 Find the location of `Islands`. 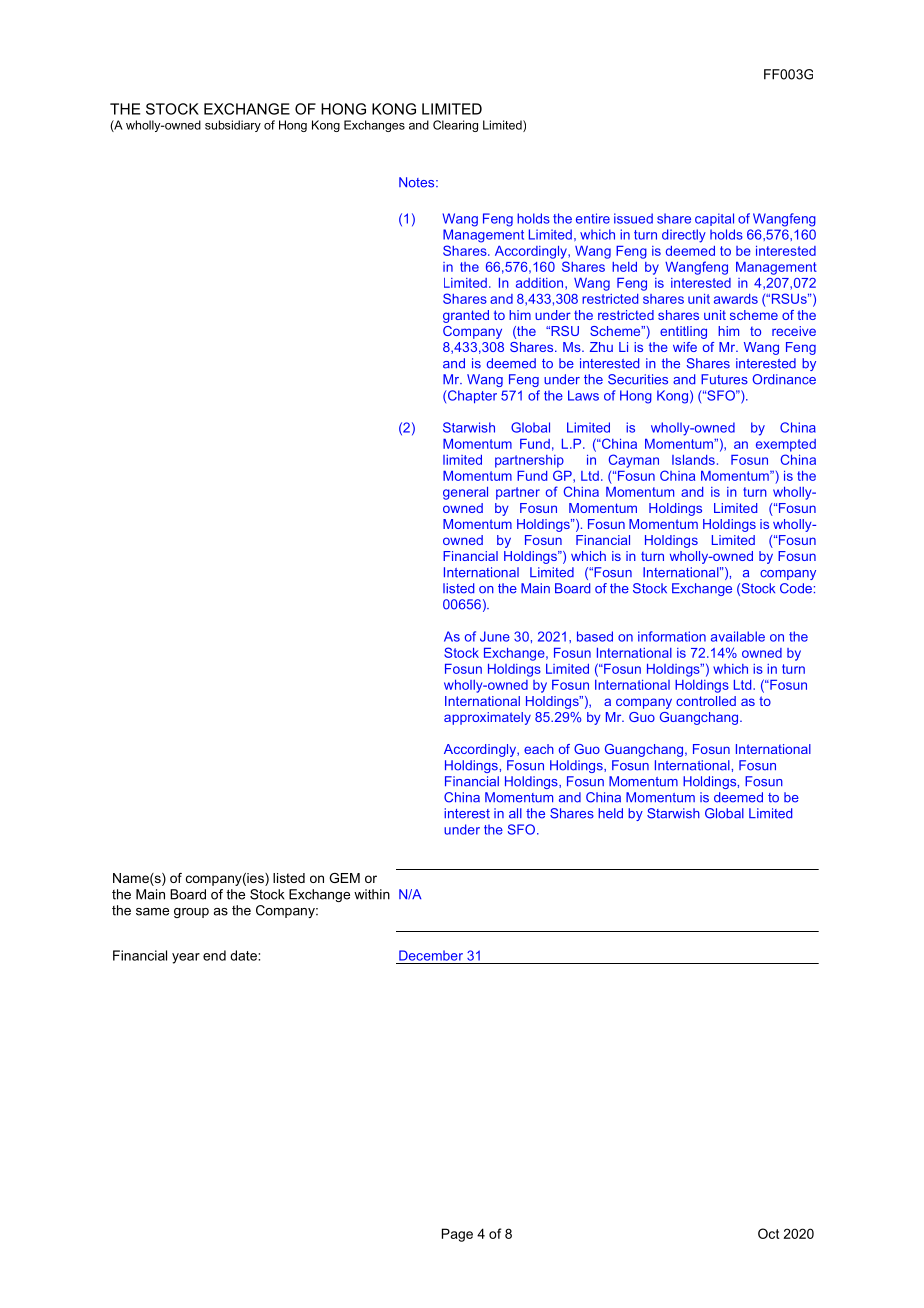

Islands is located at coordinates (693, 460).
